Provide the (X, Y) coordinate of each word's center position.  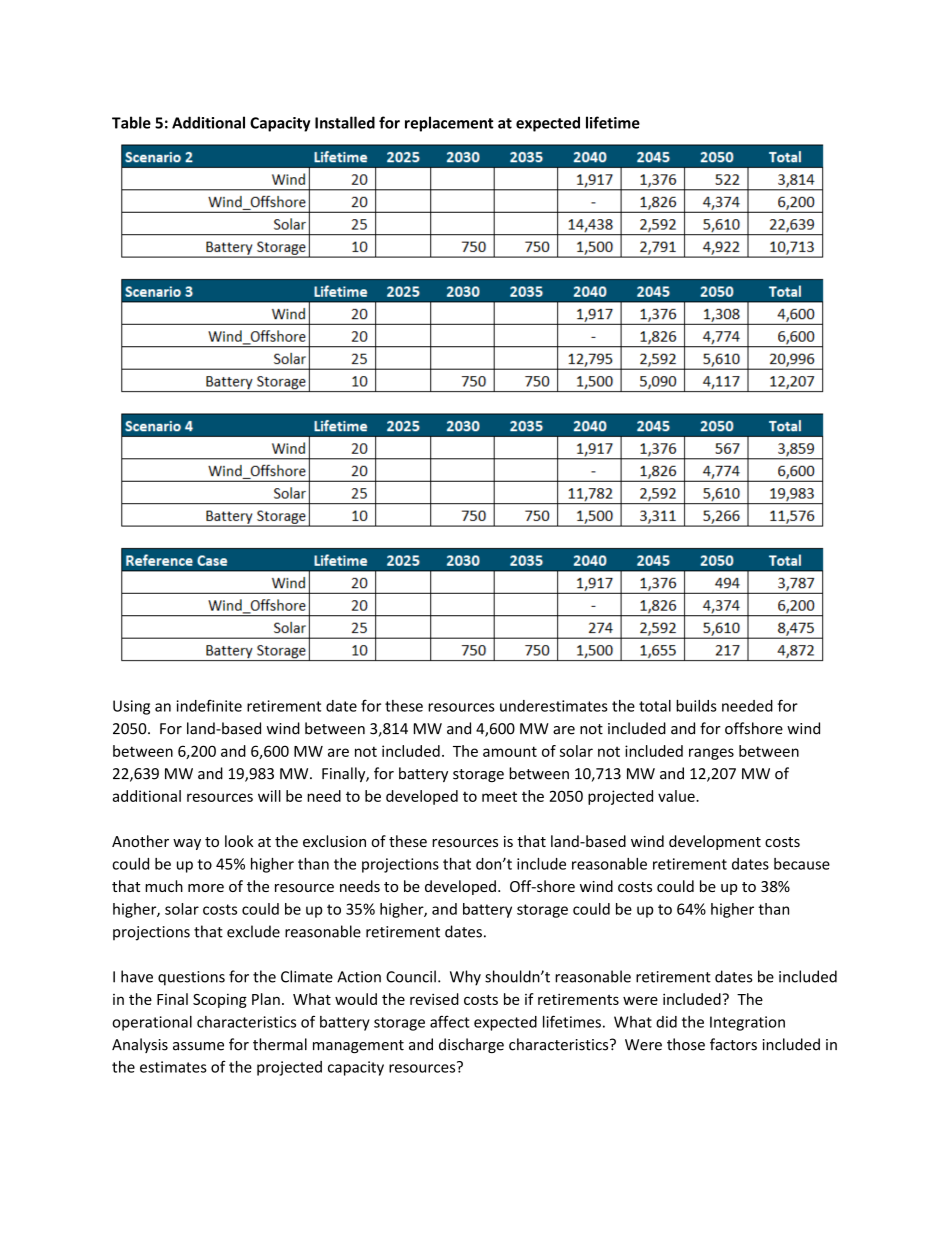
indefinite (209, 705)
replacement (449, 124)
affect (450, 1021)
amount (510, 751)
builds (696, 706)
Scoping (220, 1001)
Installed (345, 122)
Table (131, 122)
